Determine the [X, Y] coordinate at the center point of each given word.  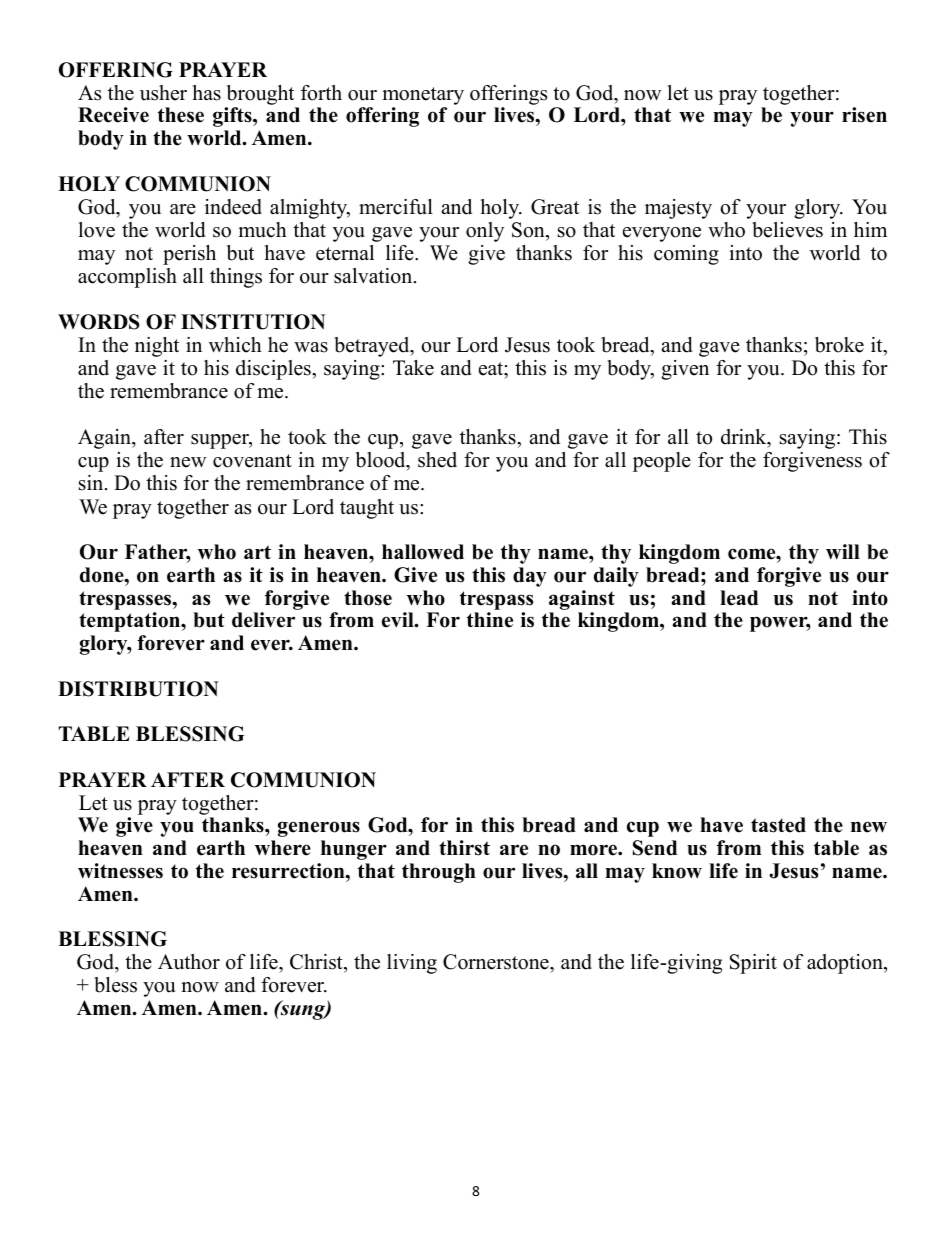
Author [189, 962]
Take [413, 368]
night [157, 347]
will [843, 552]
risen [864, 115]
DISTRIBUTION [138, 689]
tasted [778, 825]
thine [490, 620]
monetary [423, 96]
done [103, 575]
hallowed [423, 552]
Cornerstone [497, 963]
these [181, 115]
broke [839, 345]
